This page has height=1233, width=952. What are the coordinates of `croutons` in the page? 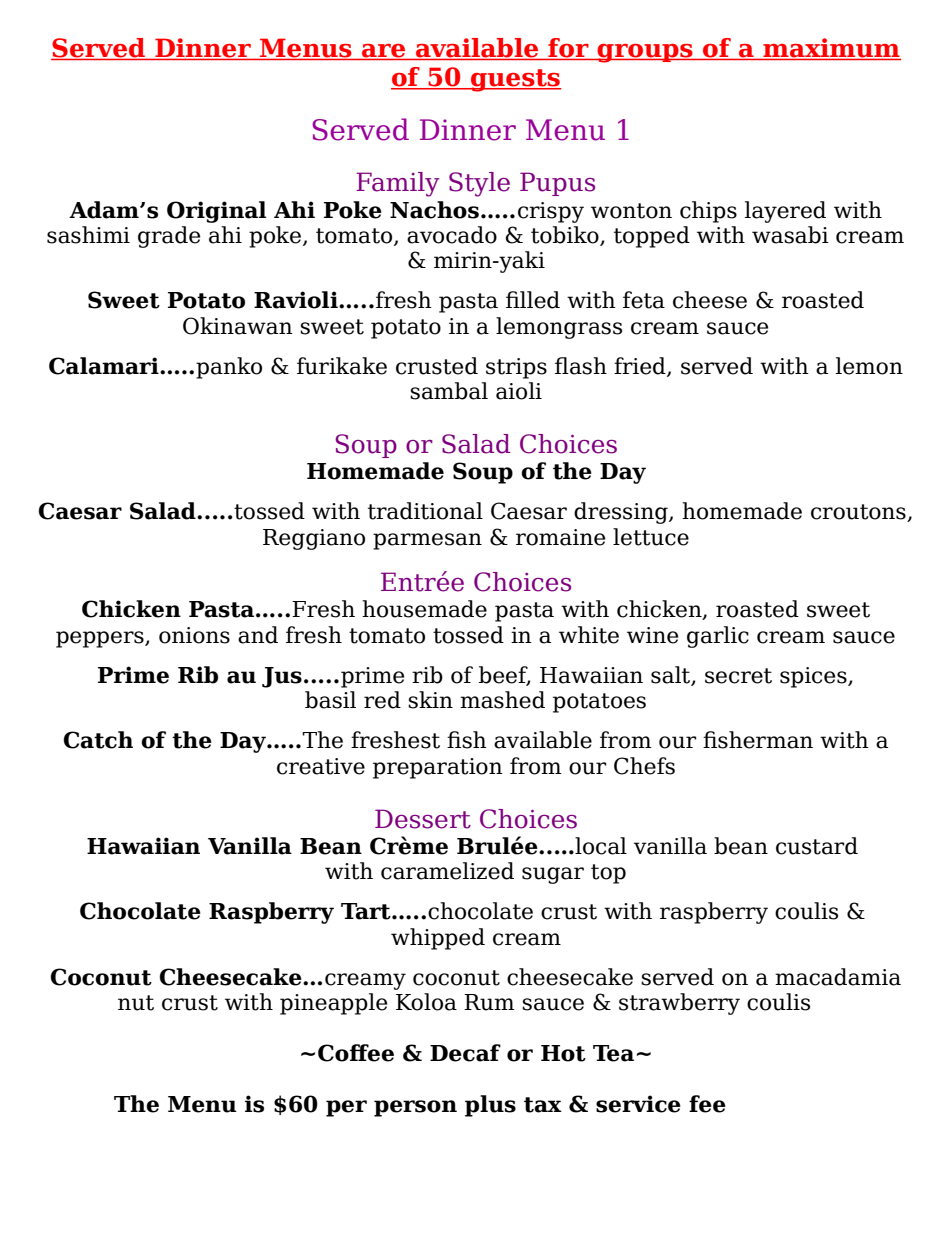 It's located at (859, 513).
